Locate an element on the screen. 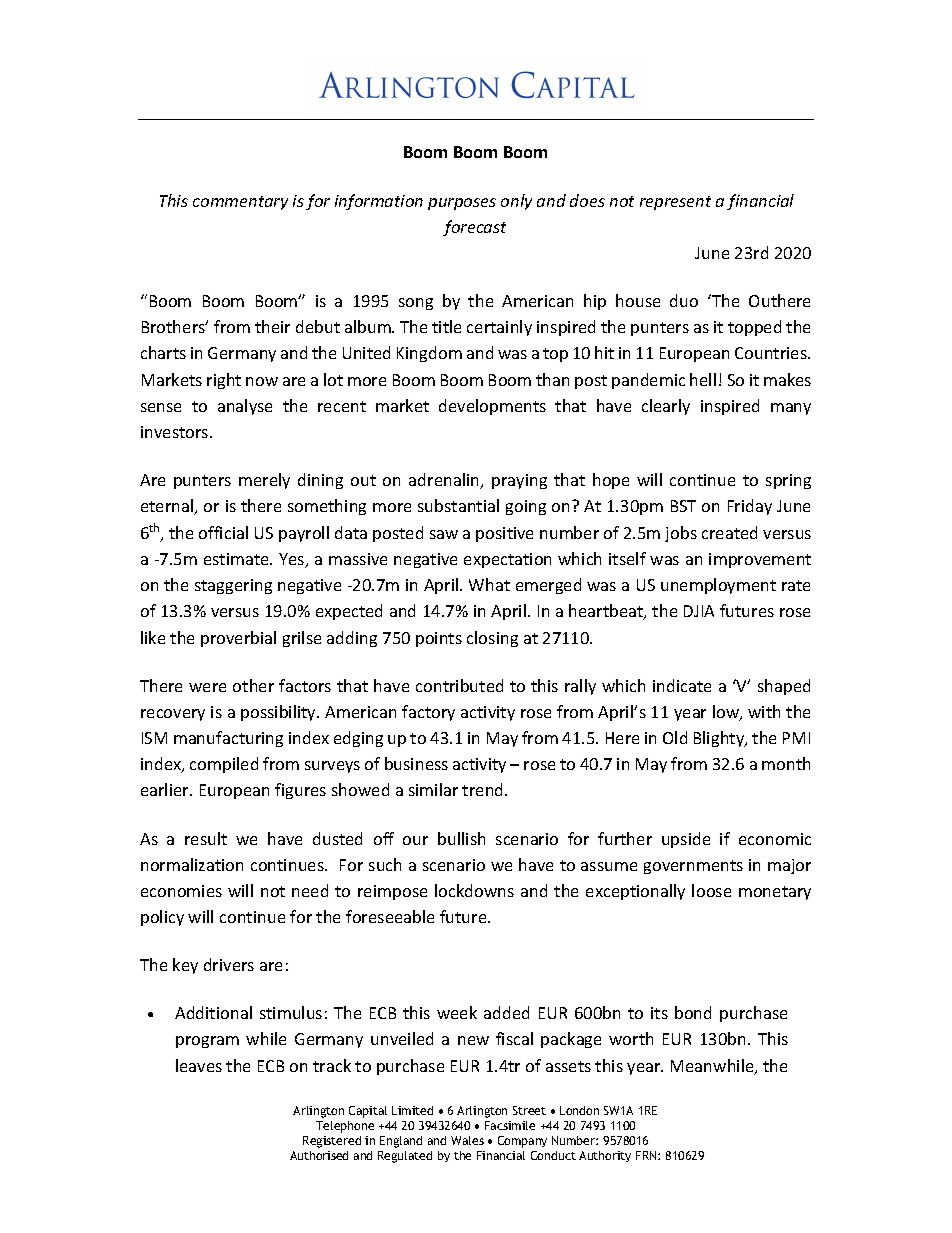 This screenshot has height=1233, width=952. compiled is located at coordinates (224, 765).
